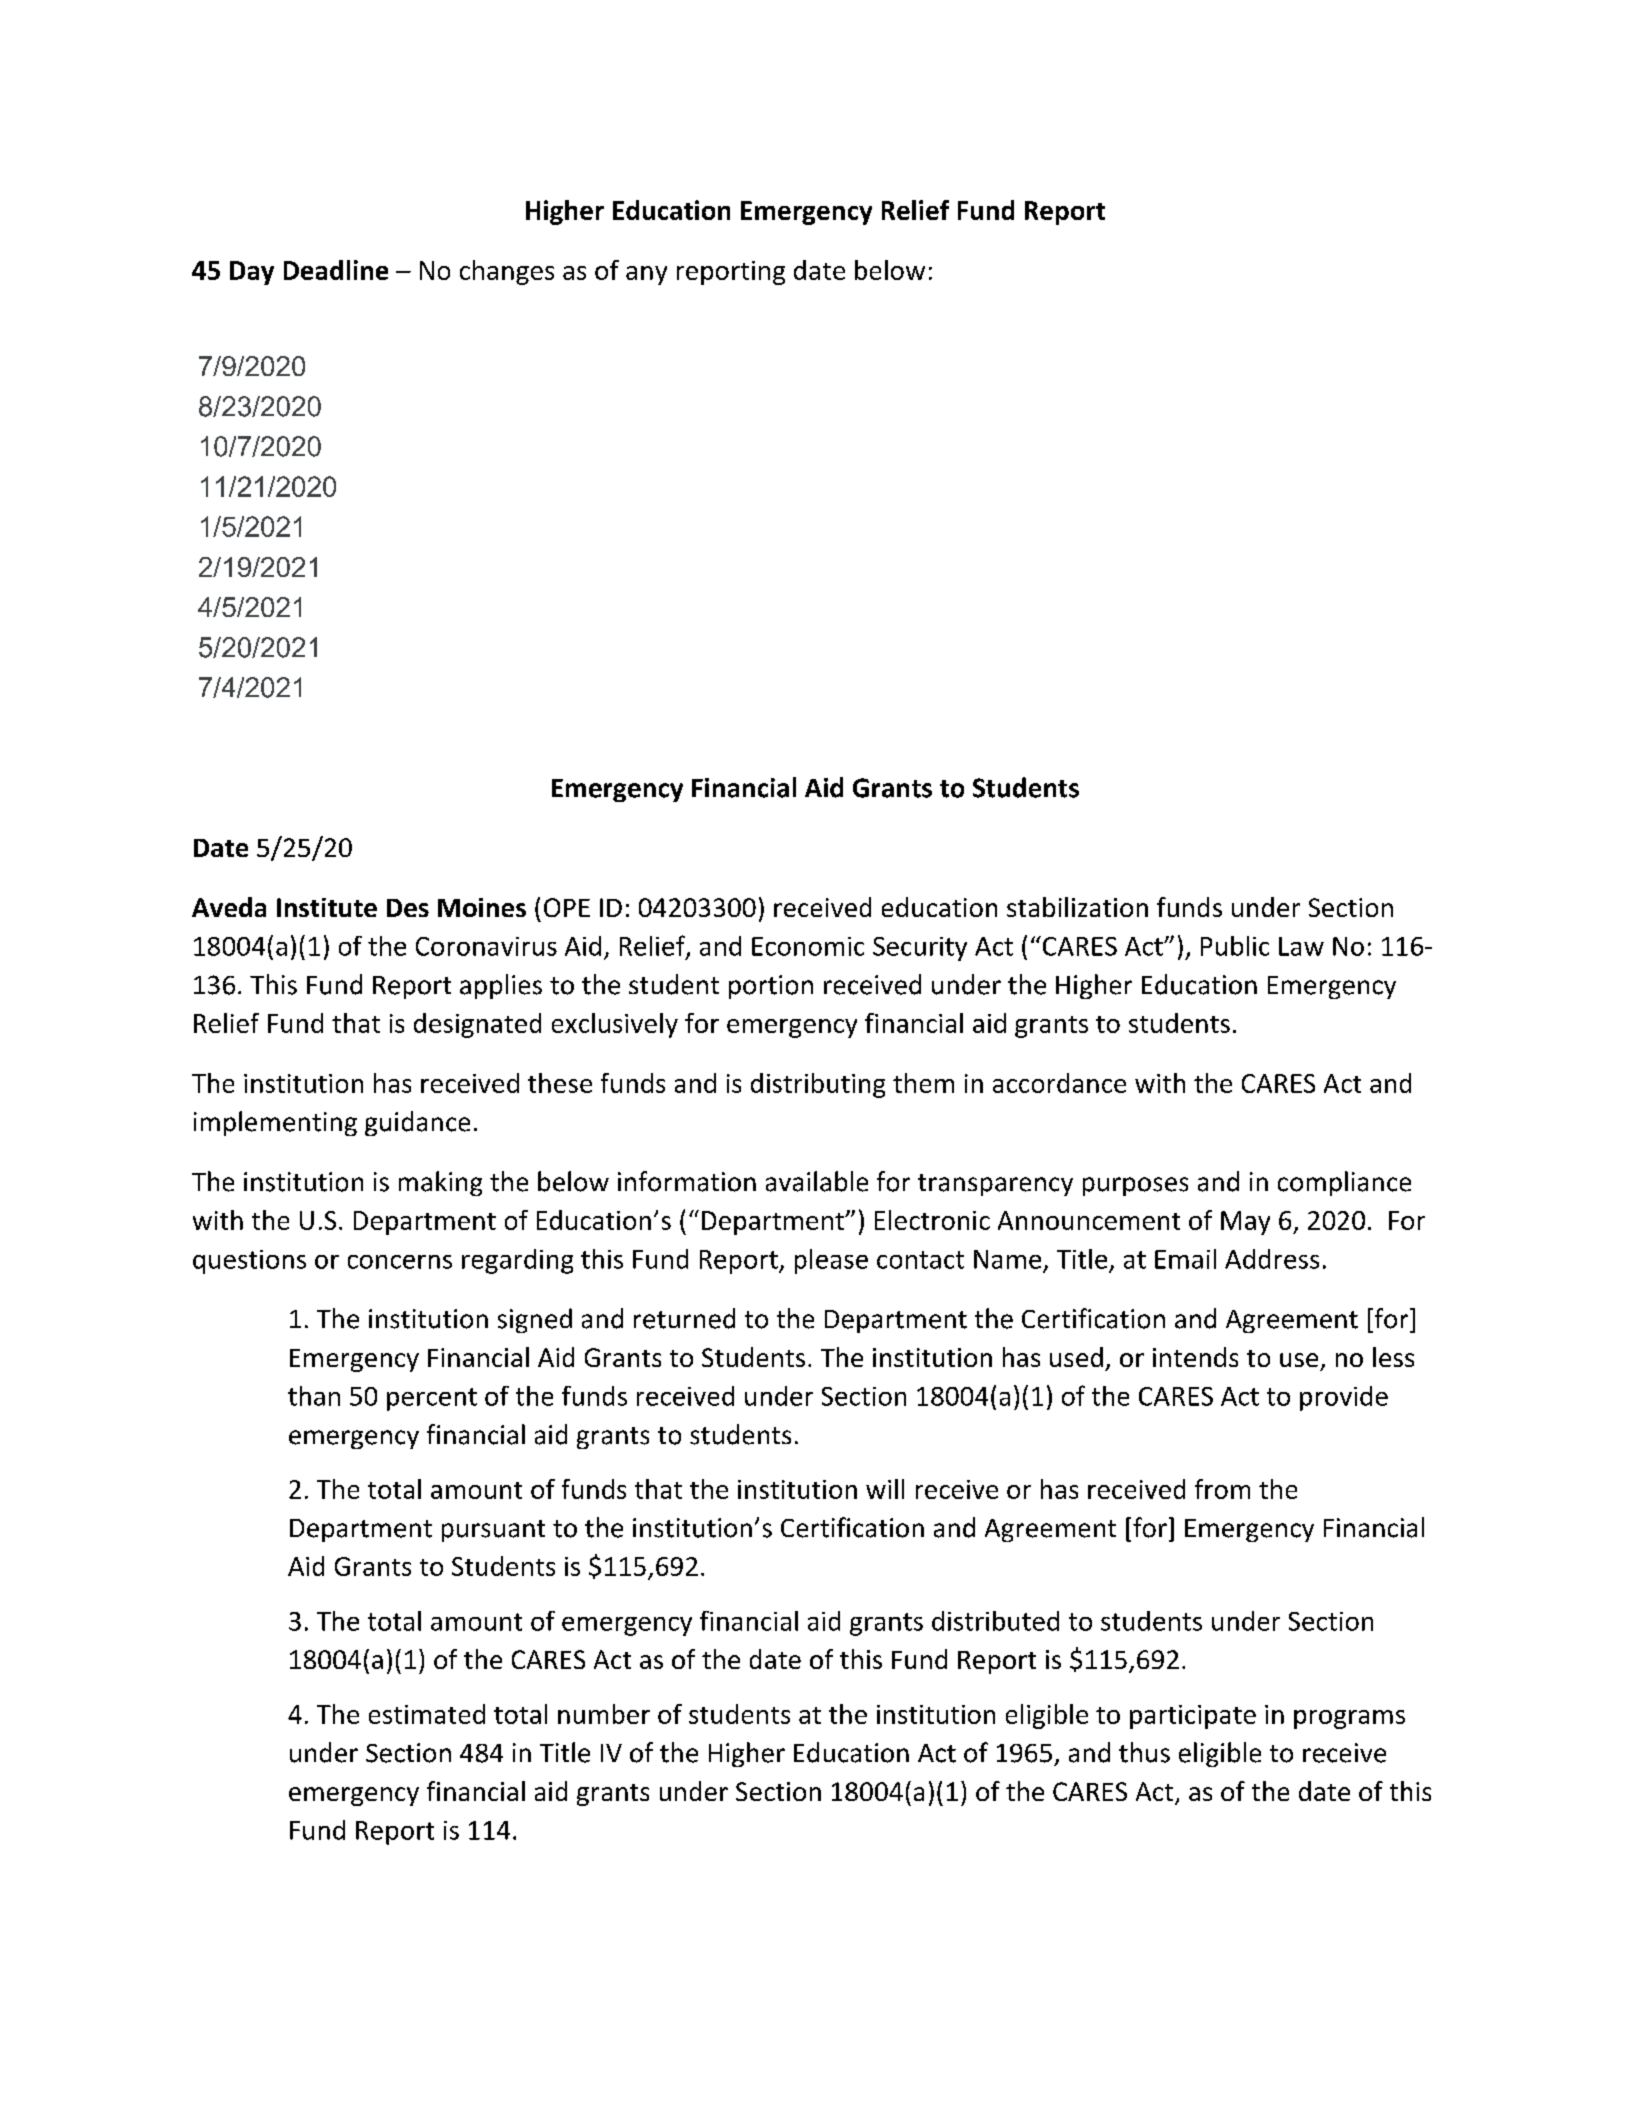 Image resolution: width=1630 pixels, height=2110 pixels. Describe the element at coordinates (604, 1714) in the image. I see `number` at that location.
